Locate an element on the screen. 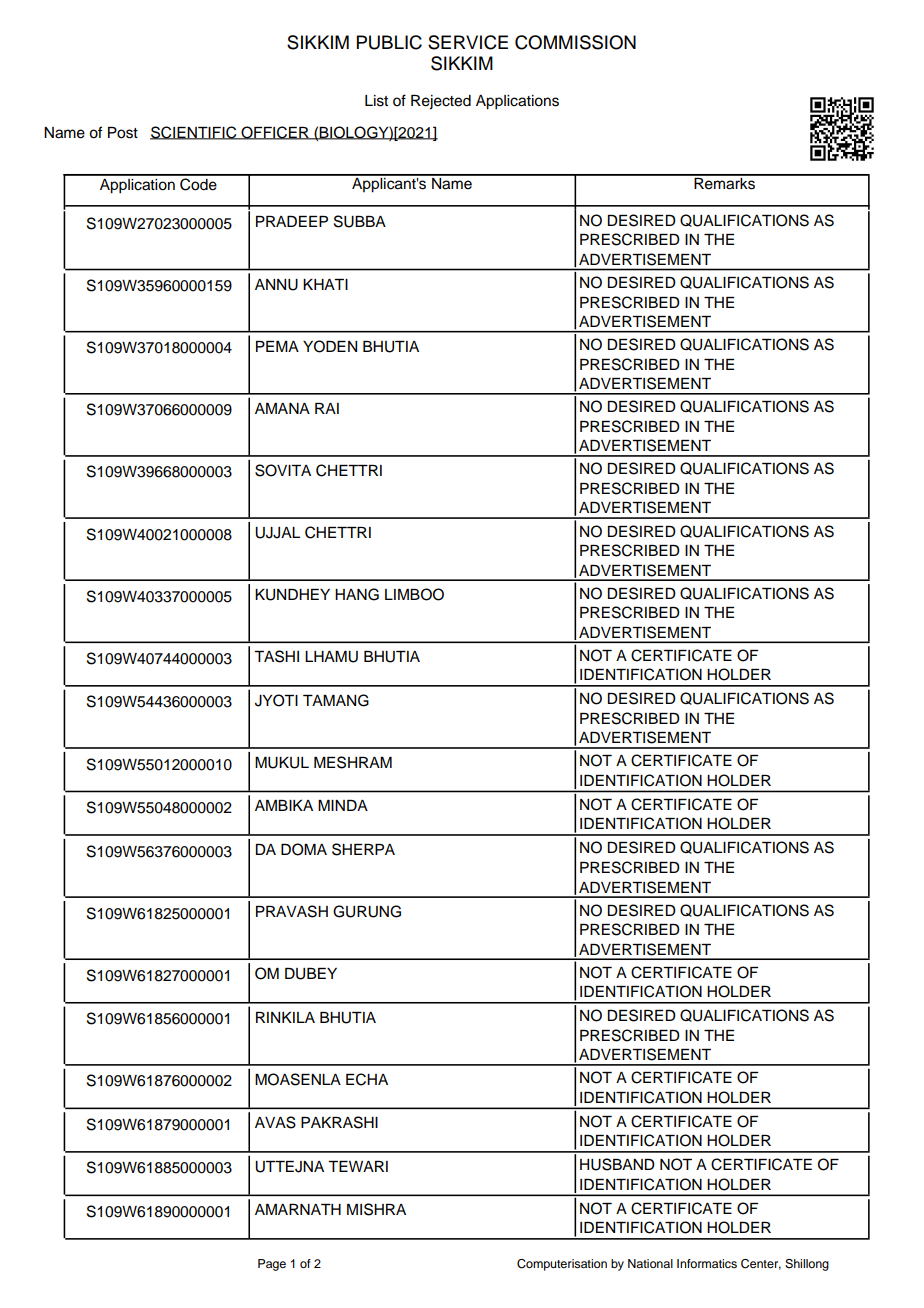  MISHRA is located at coordinates (376, 1209).
